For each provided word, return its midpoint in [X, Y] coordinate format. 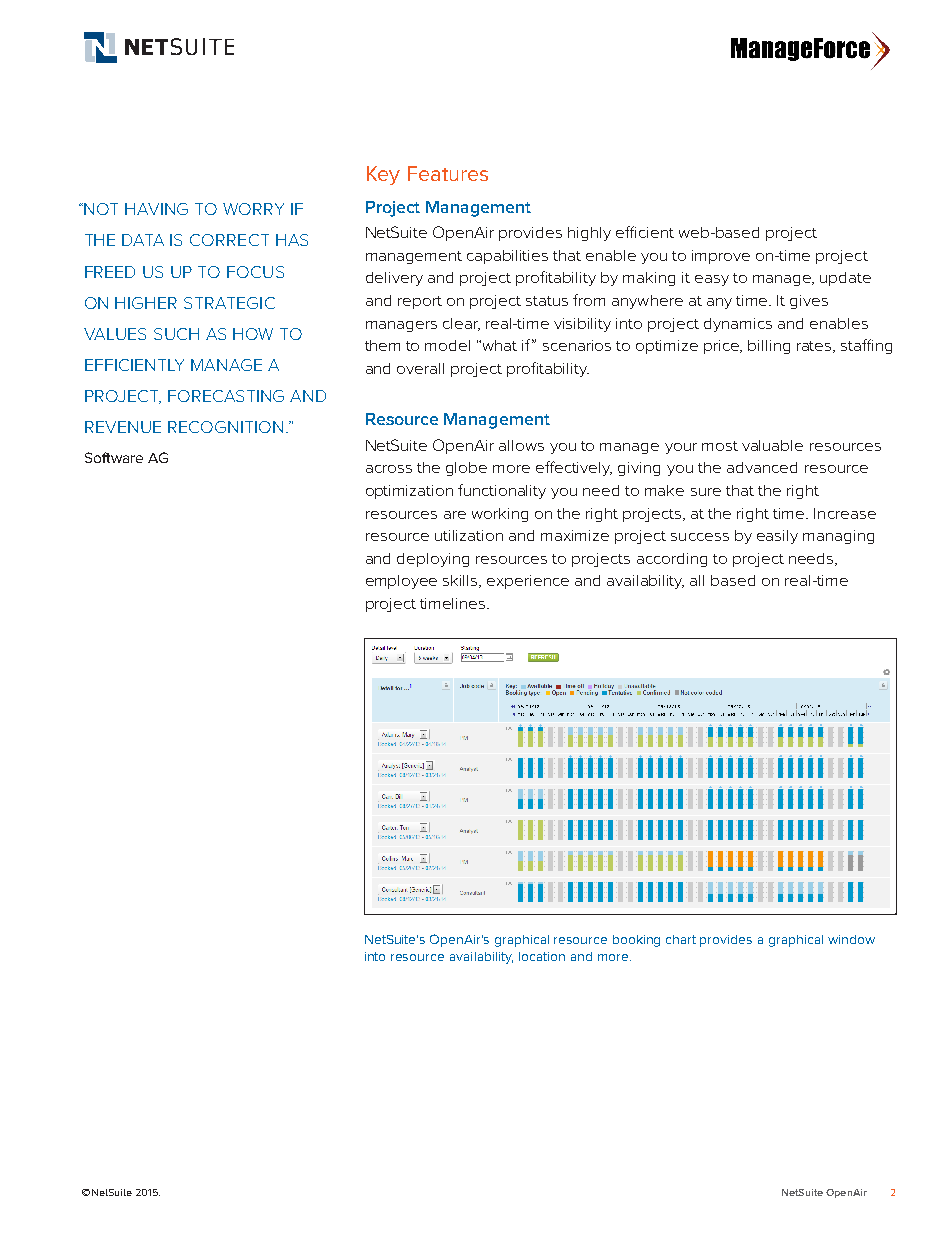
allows [521, 445]
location [542, 956]
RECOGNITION [225, 427]
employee [401, 582]
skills [461, 581]
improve [721, 257]
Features [448, 173]
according [672, 560]
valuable [772, 445]
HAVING [156, 209]
